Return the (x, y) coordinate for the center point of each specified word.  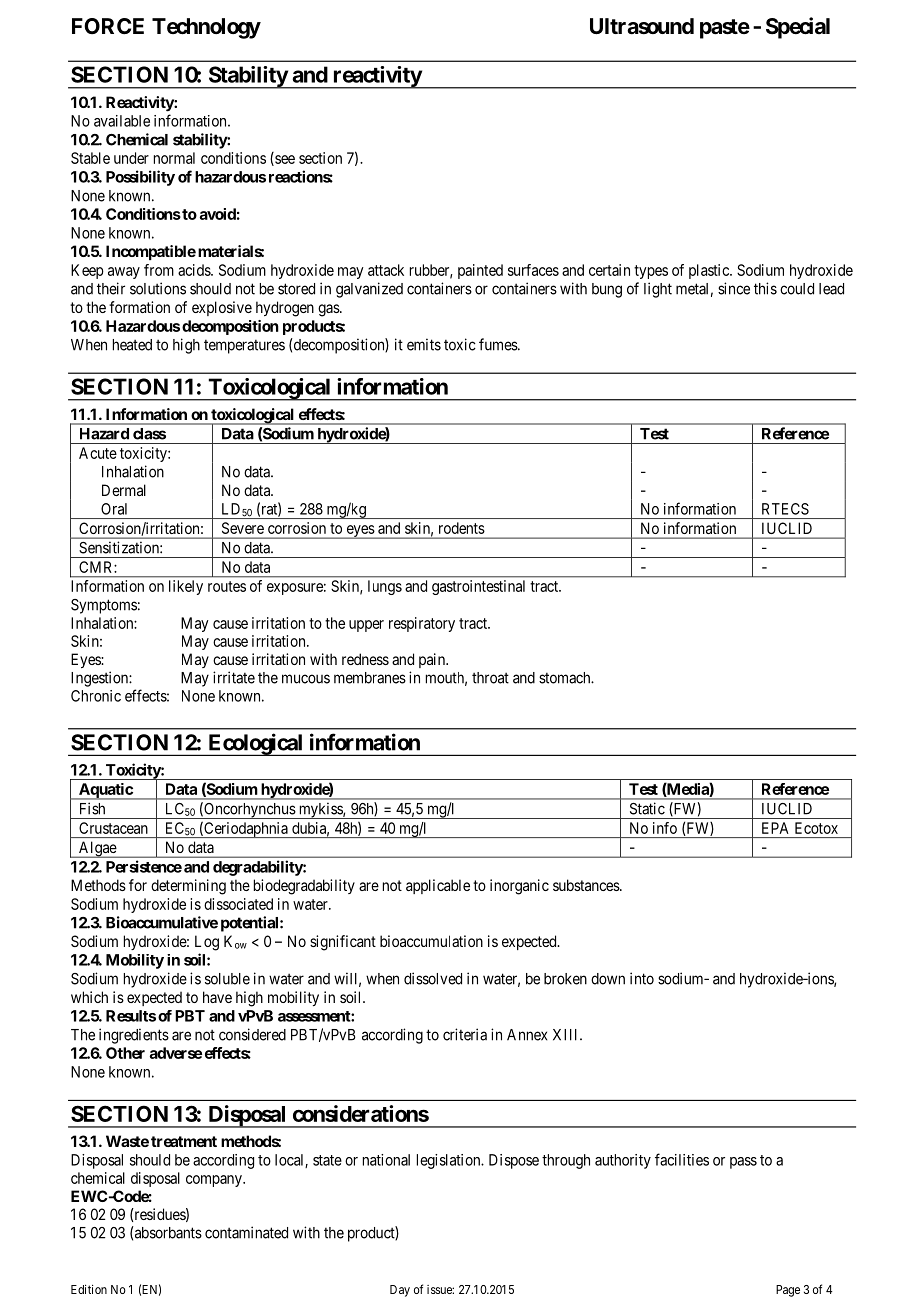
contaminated (246, 1232)
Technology (206, 28)
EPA (775, 828)
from (159, 270)
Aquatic (105, 791)
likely (186, 587)
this (765, 288)
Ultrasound (642, 26)
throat (490, 678)
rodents (462, 528)
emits (424, 344)
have (217, 997)
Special (798, 28)
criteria (465, 1034)
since (734, 288)
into (642, 978)
